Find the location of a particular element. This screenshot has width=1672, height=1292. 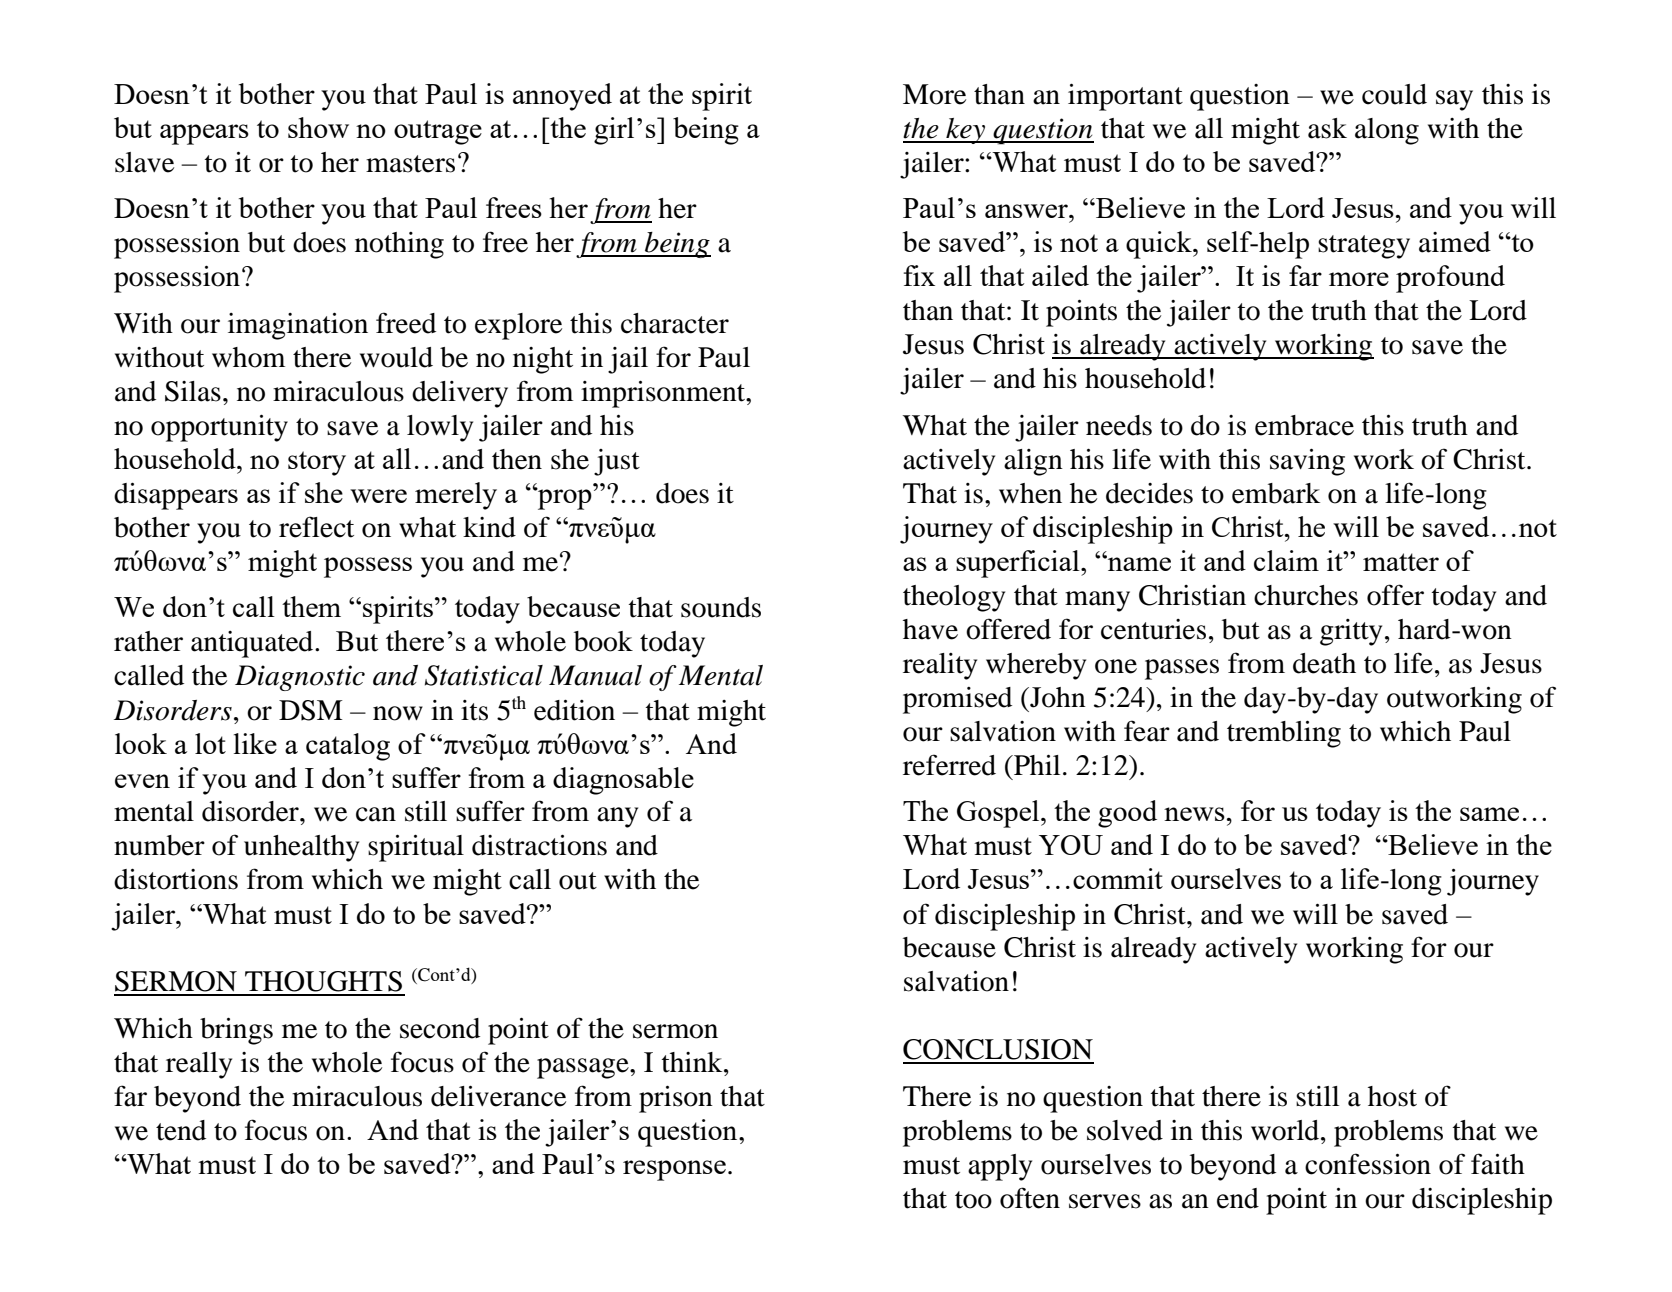

tend is located at coordinates (181, 1130).
